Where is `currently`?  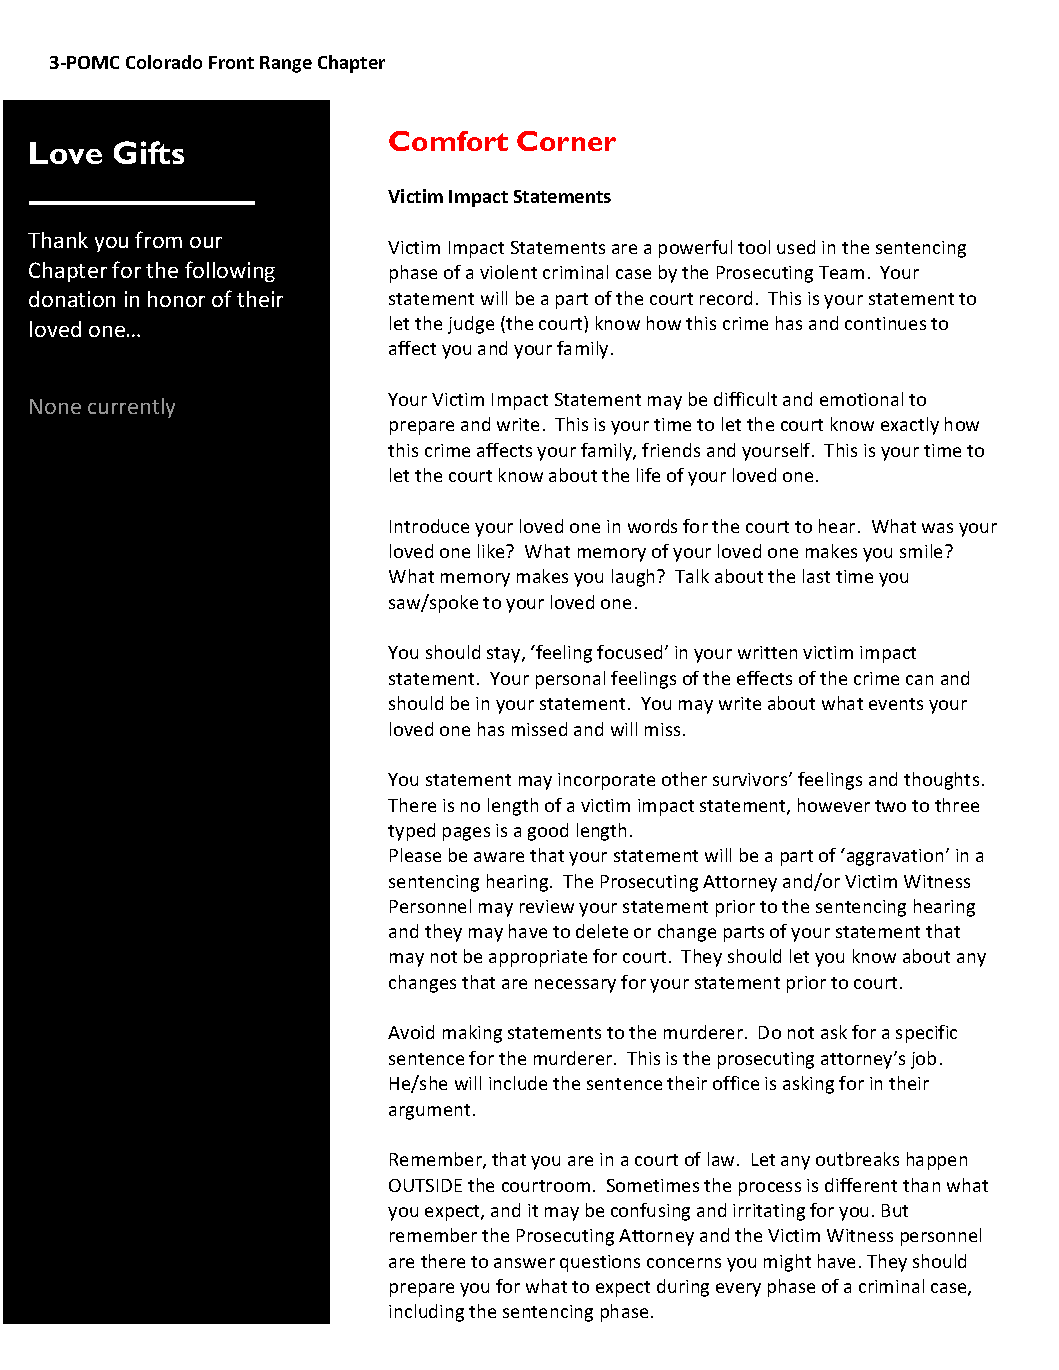
currently is located at coordinates (131, 408).
